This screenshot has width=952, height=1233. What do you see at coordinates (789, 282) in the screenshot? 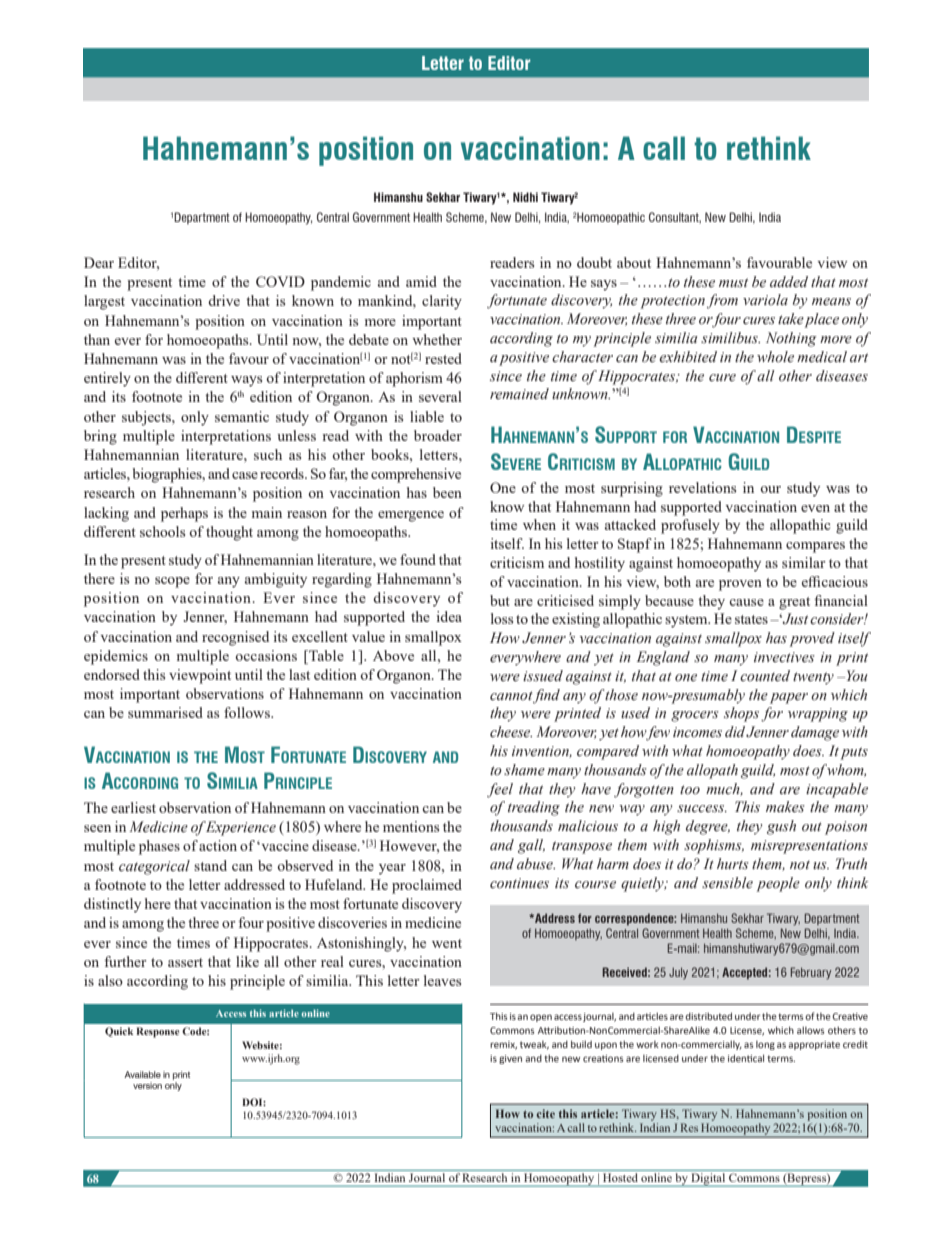
I see `added` at bounding box center [789, 282].
